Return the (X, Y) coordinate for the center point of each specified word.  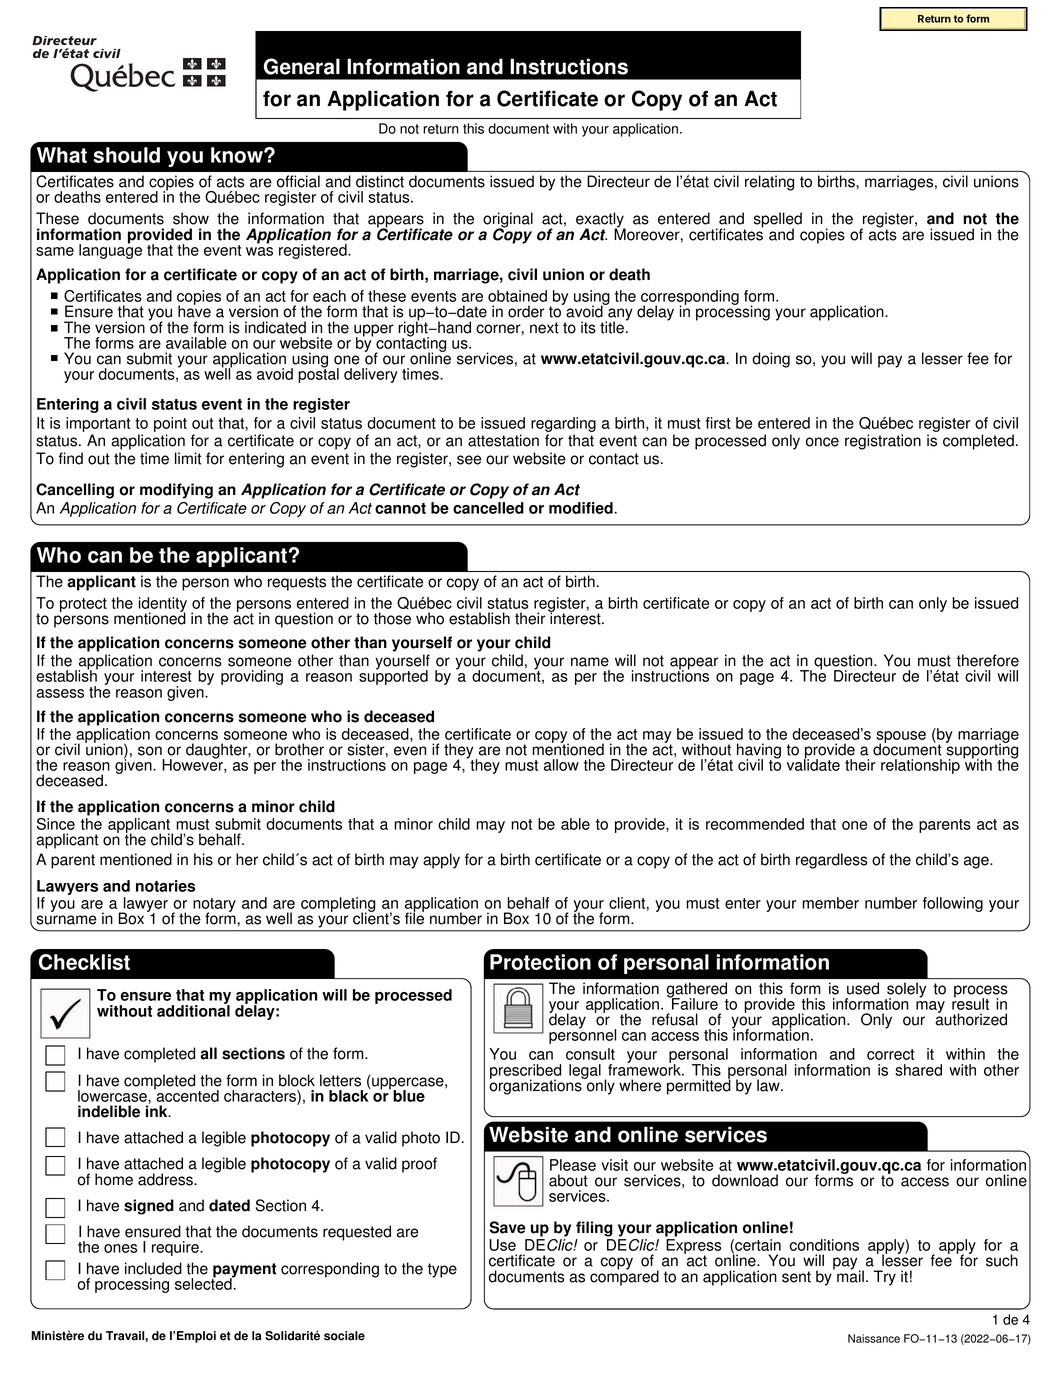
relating (769, 183)
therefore (988, 660)
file (414, 917)
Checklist (84, 962)
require (176, 1248)
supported (393, 676)
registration (883, 442)
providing (252, 677)
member (830, 903)
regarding (563, 424)
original (508, 221)
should (126, 155)
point (170, 424)
